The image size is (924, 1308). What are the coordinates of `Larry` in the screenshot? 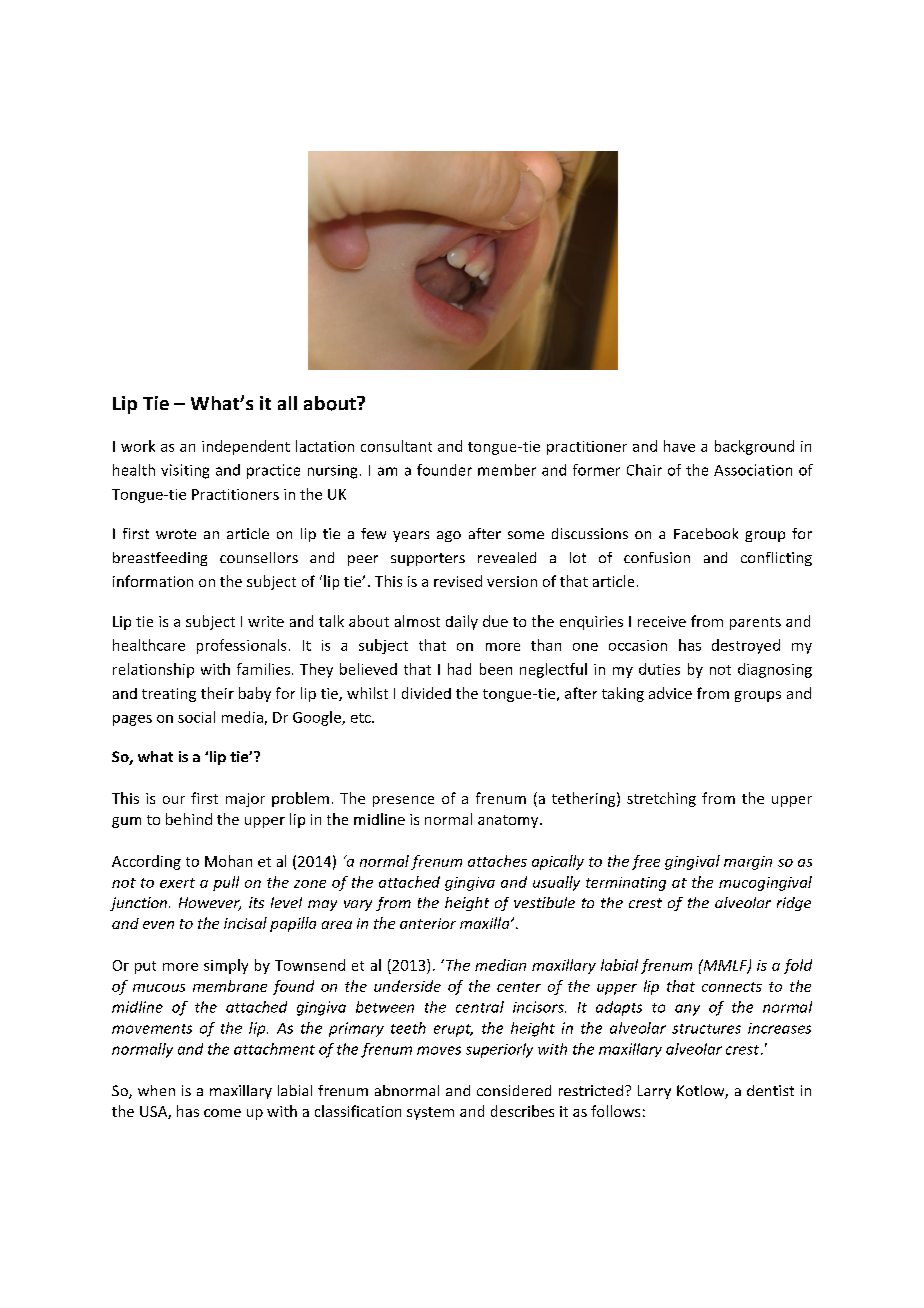 It's located at (654, 1092).
